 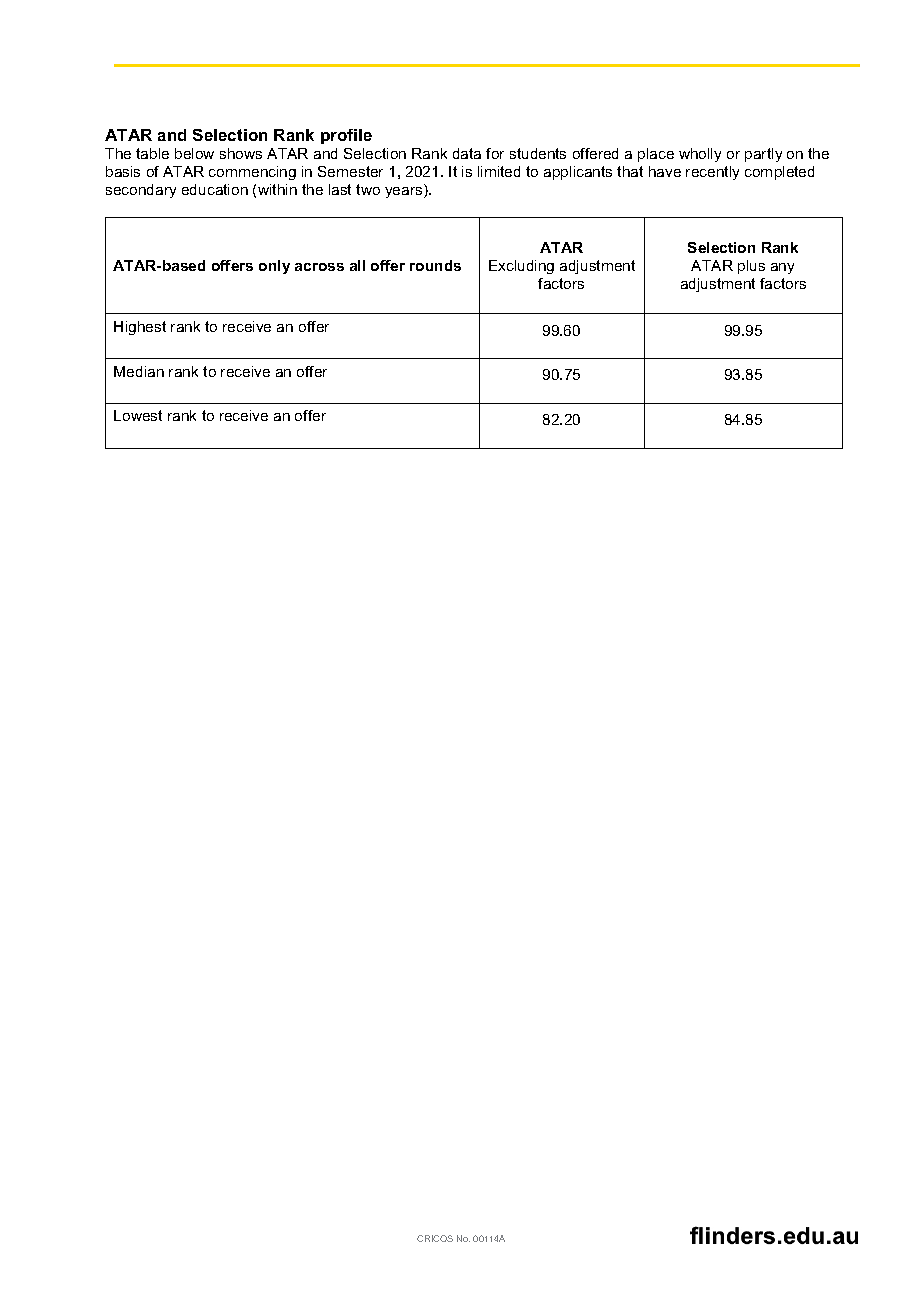 I want to click on rounds, so click(x=435, y=265).
